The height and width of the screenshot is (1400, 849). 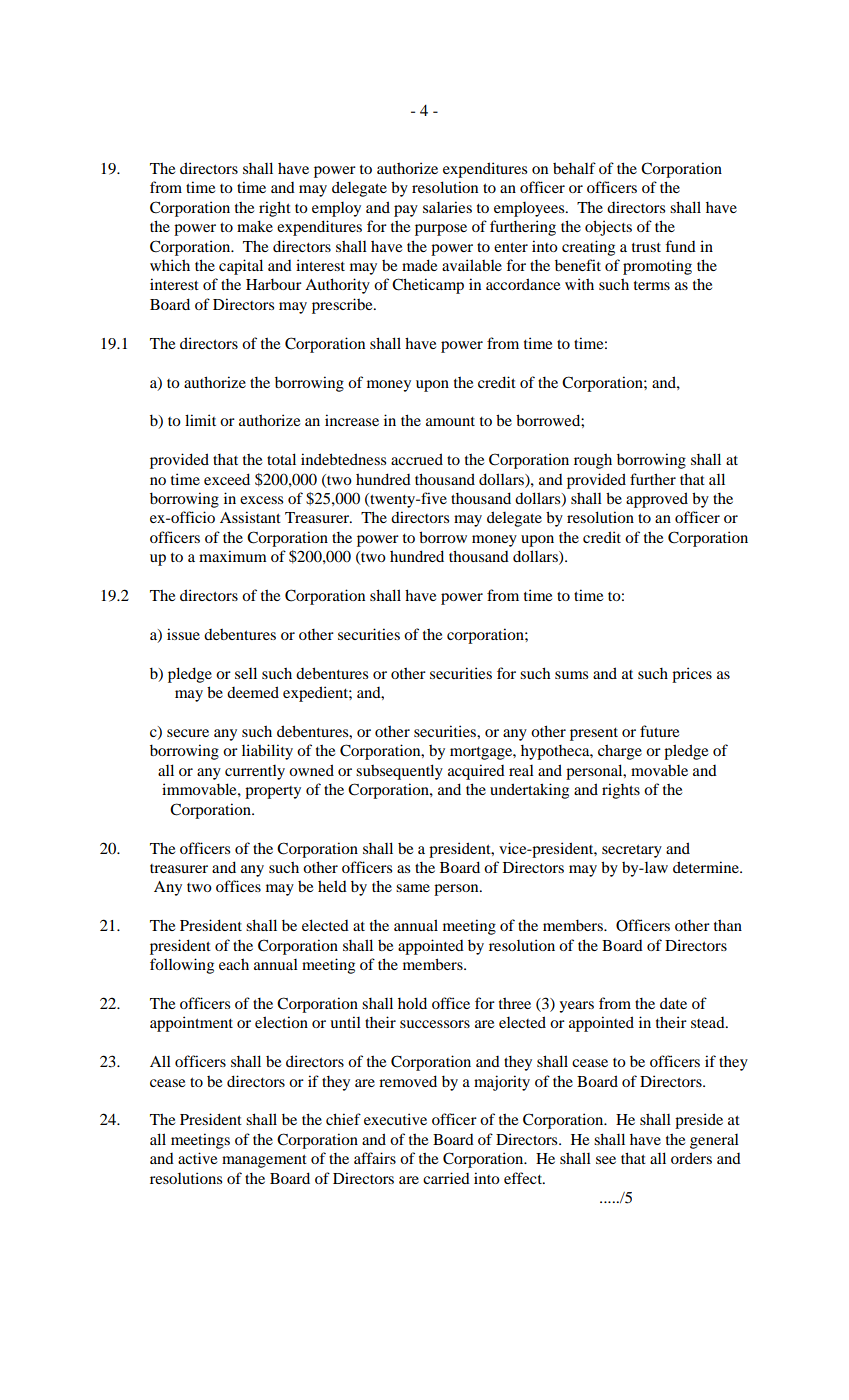 What do you see at coordinates (413, 888) in the screenshot?
I see `same` at bounding box center [413, 888].
